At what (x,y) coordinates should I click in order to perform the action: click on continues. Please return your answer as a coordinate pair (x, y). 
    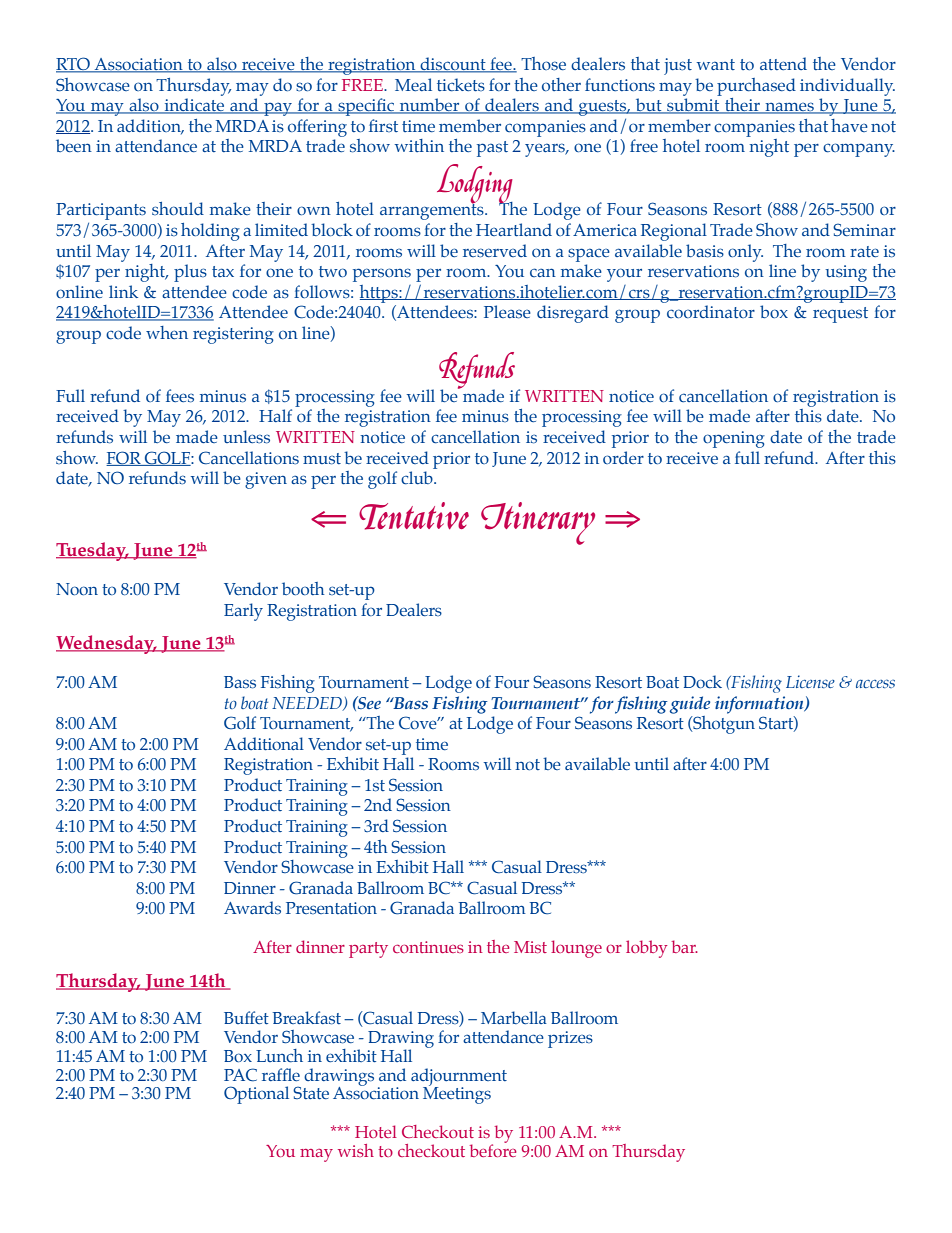
    Looking at the image, I should click on (428, 947).
